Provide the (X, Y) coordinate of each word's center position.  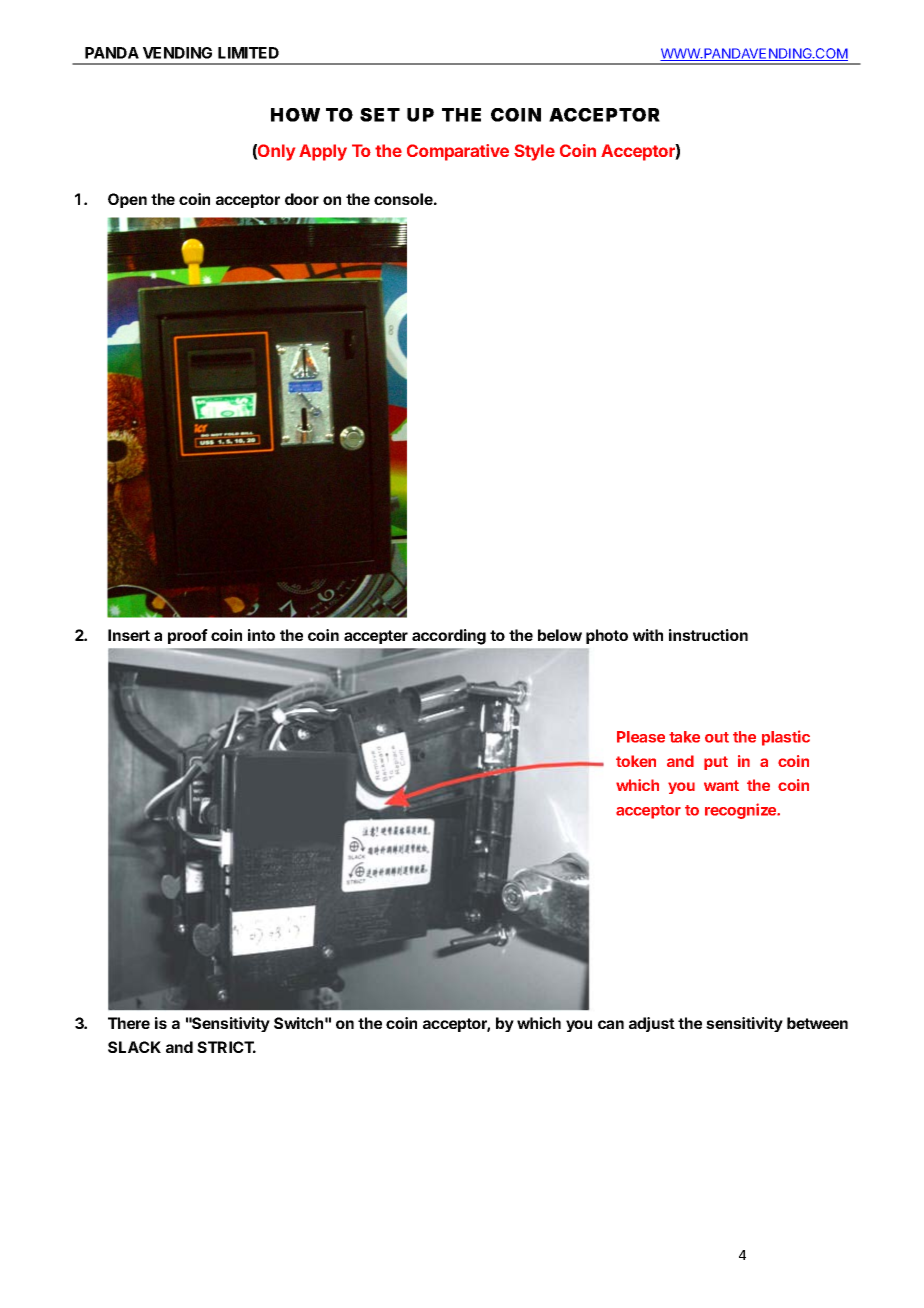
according (449, 637)
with (648, 635)
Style (534, 152)
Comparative (458, 152)
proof (188, 636)
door (302, 199)
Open (127, 200)
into (261, 635)
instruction (708, 635)
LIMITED (248, 53)
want (721, 785)
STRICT (226, 1047)
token (636, 761)
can (611, 1024)
